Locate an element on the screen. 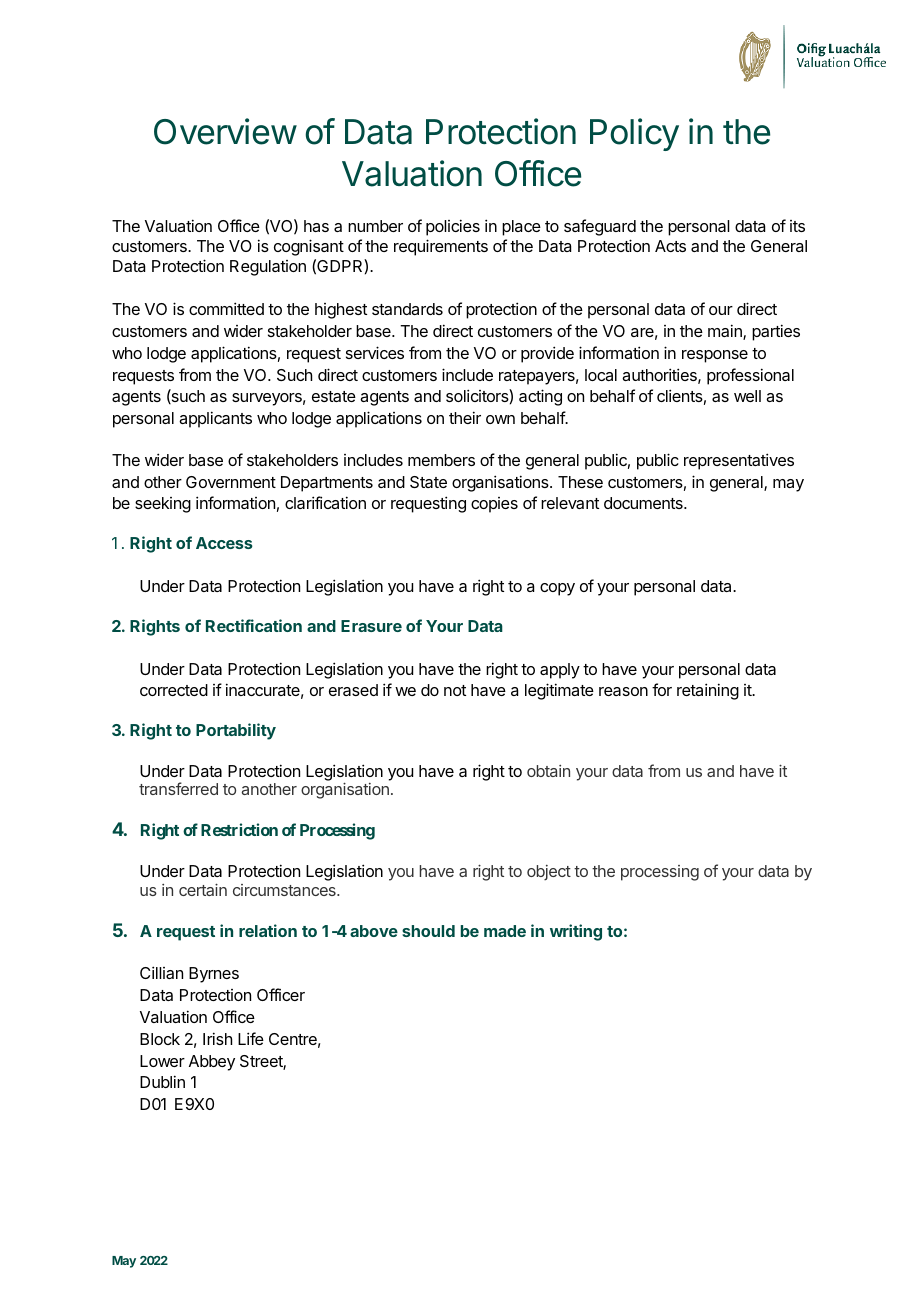  policies is located at coordinates (453, 227).
